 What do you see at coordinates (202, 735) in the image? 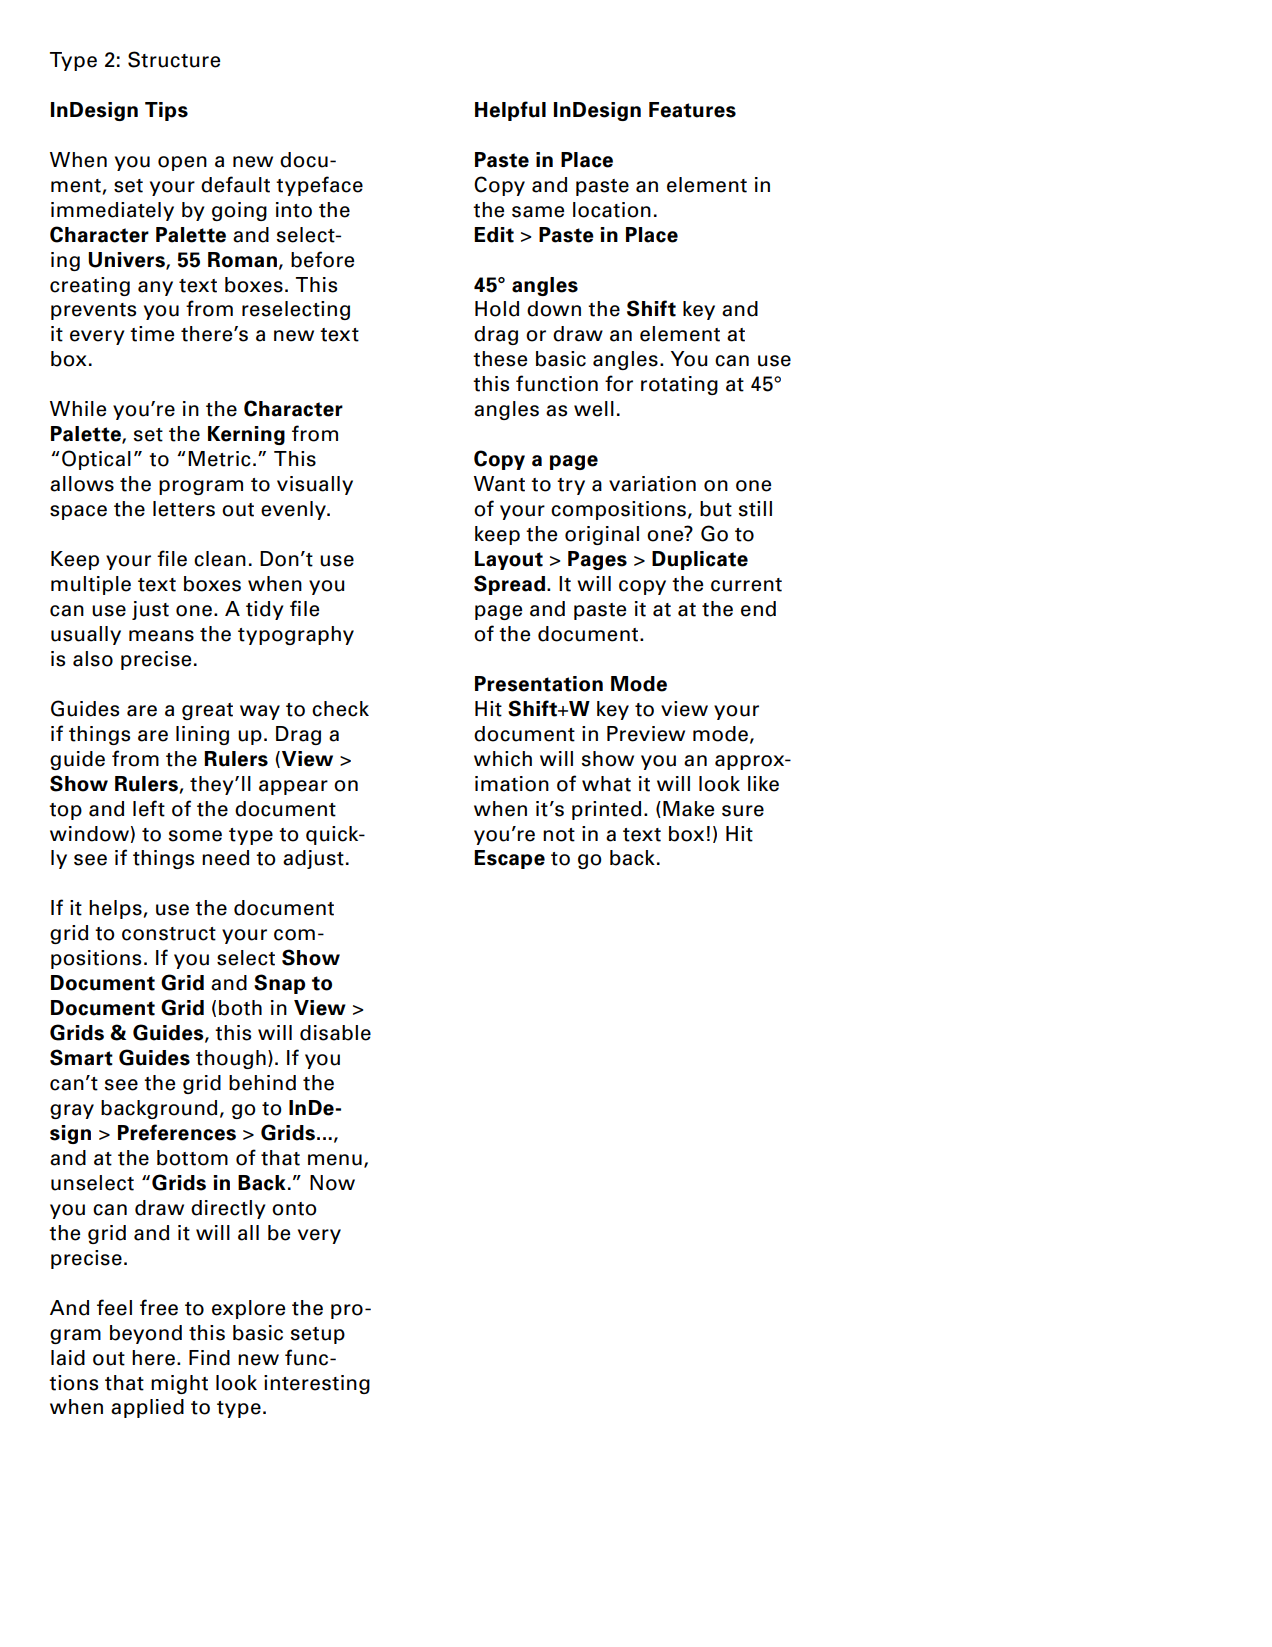
I see `lining` at bounding box center [202, 735].
